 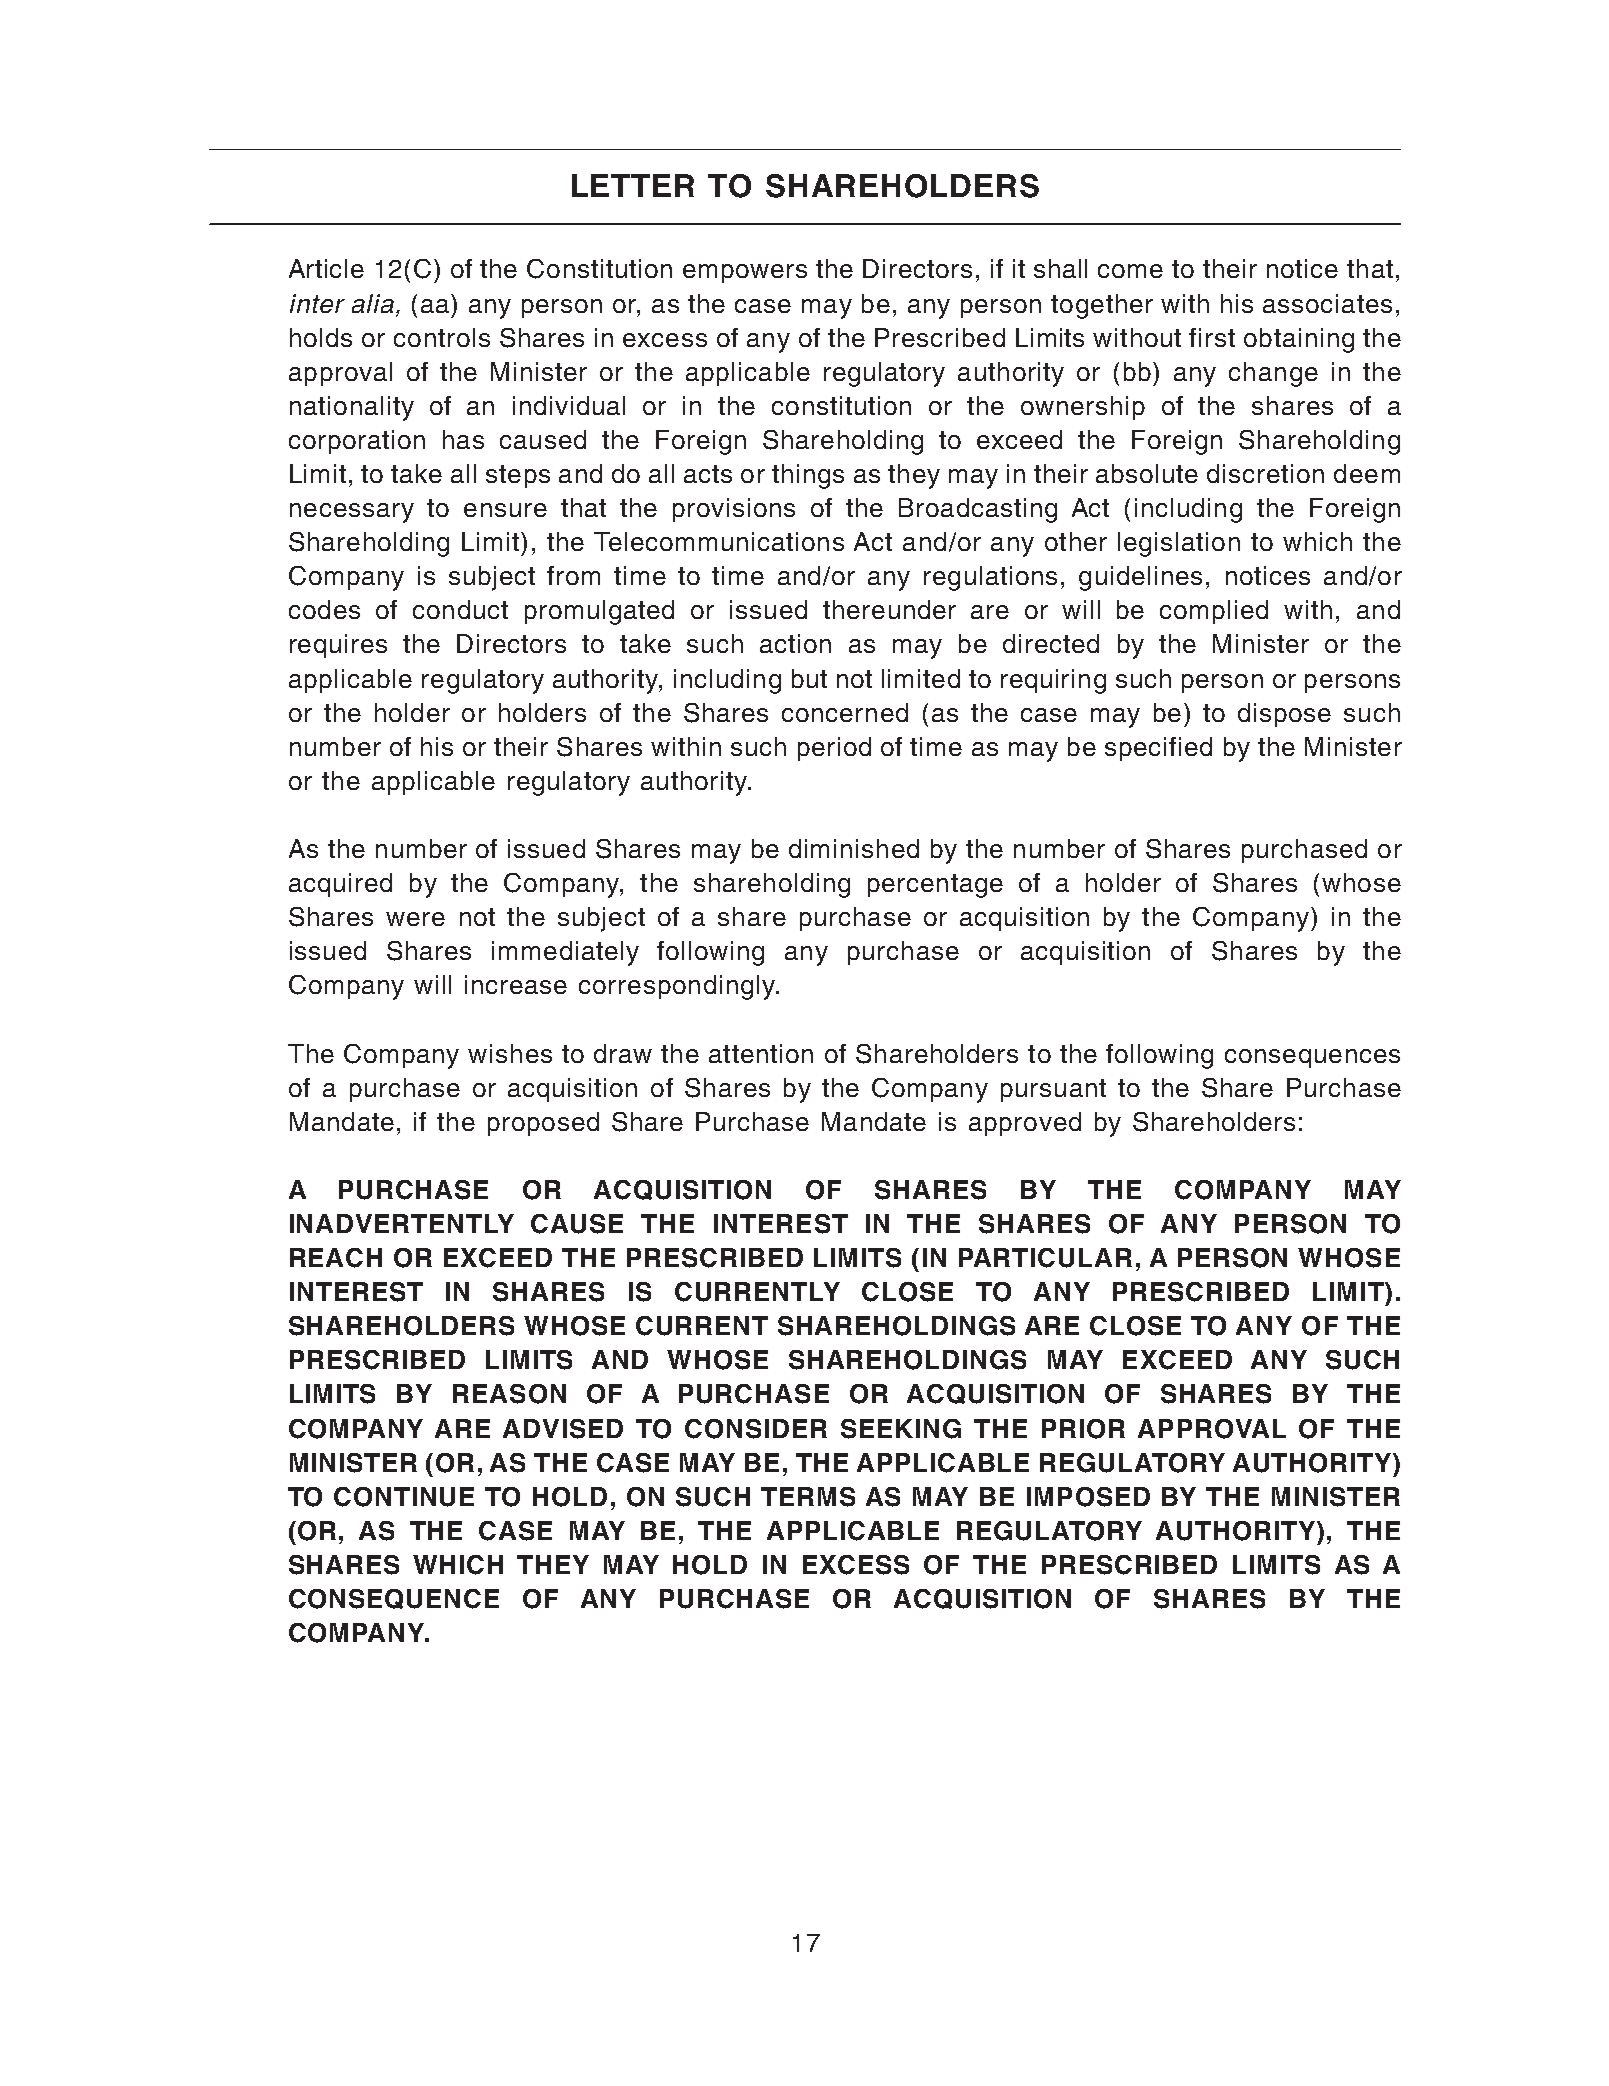 I want to click on legislation, so click(x=1179, y=544).
